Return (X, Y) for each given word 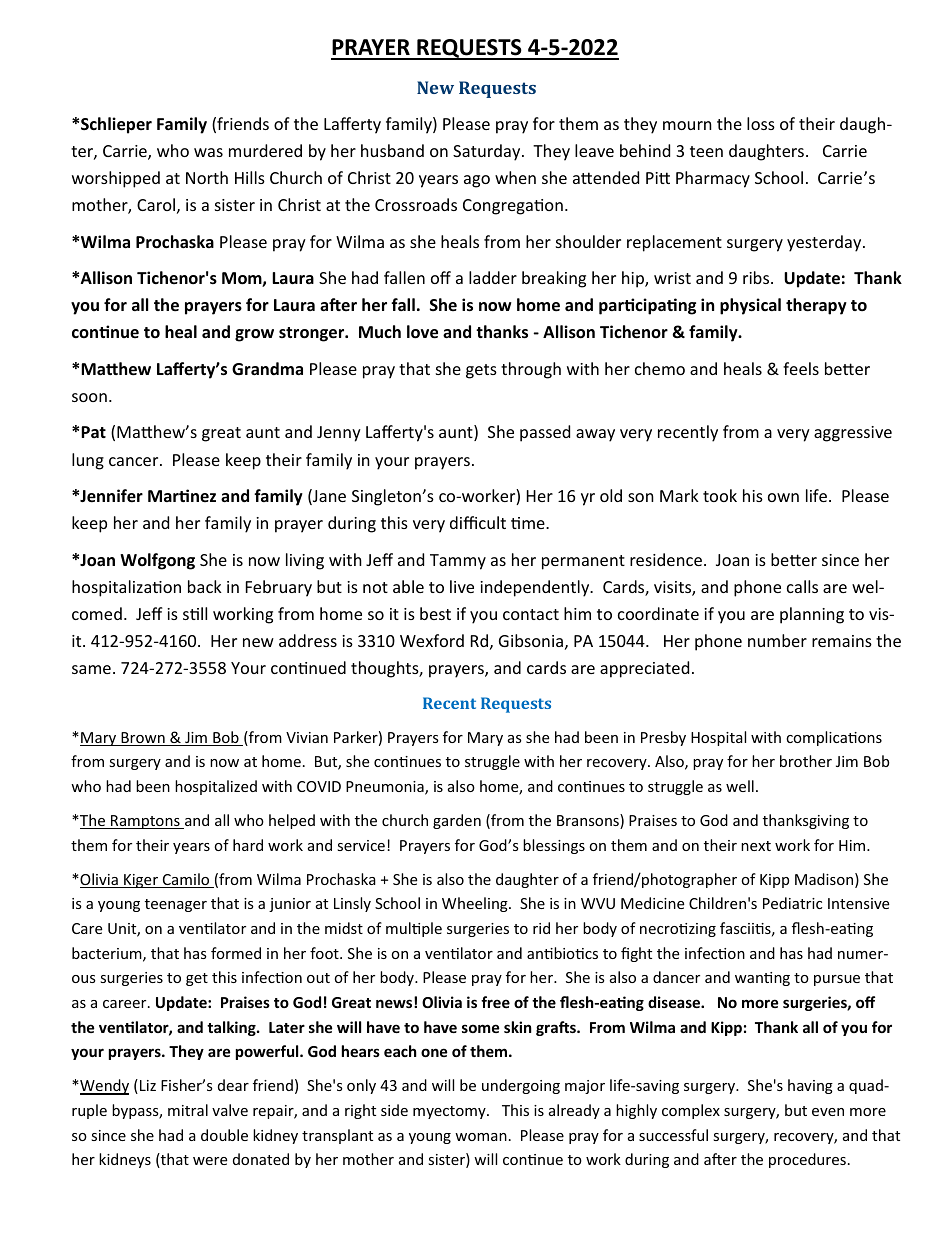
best (435, 613)
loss (761, 123)
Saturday (488, 152)
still (195, 613)
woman (481, 1137)
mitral (188, 1110)
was (208, 152)
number (777, 640)
